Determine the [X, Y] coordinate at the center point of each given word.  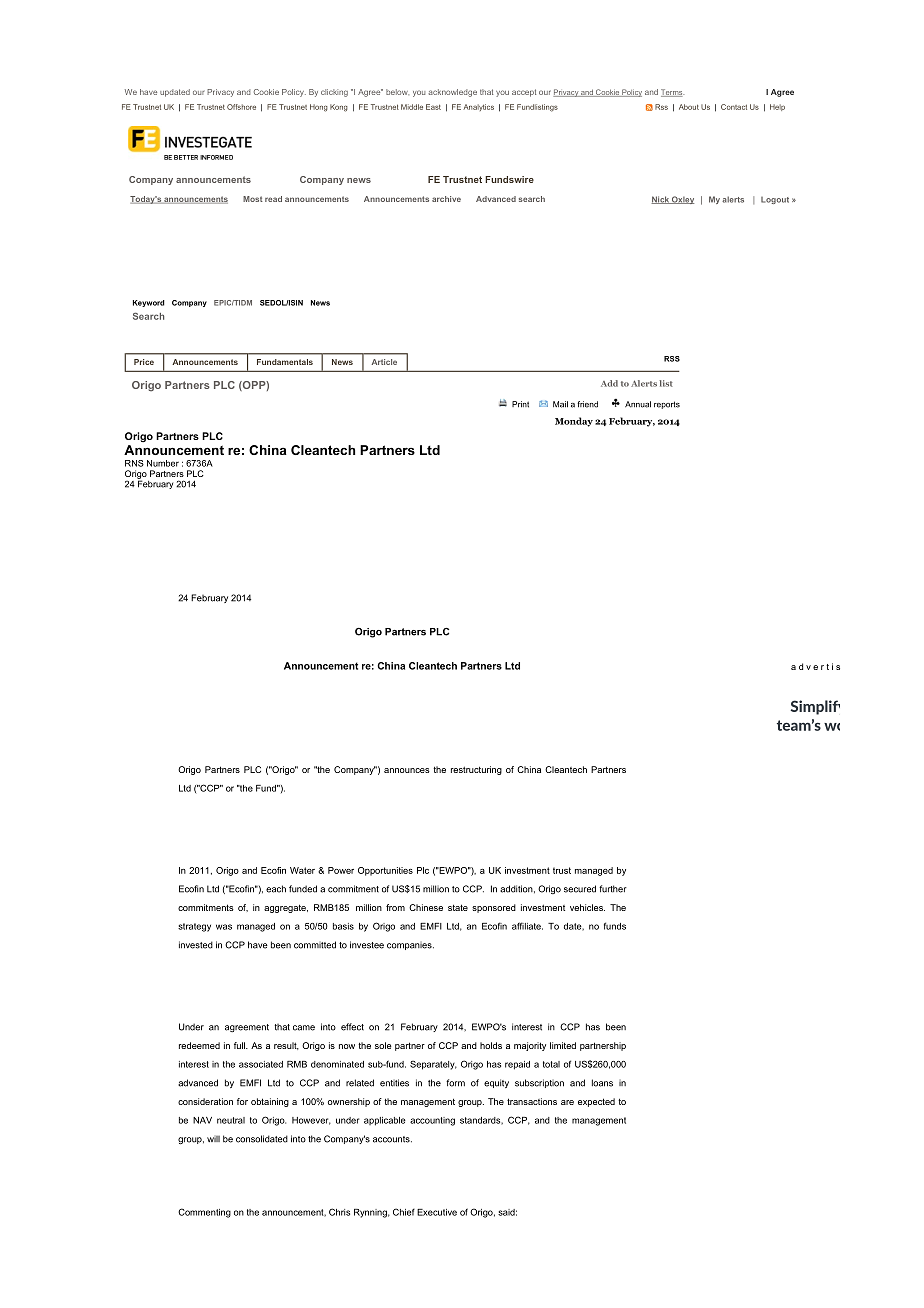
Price [144, 362]
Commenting [204, 1213]
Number [163, 463]
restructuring [476, 770]
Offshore [241, 107]
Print [520, 404]
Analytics [478, 107]
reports [667, 405]
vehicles [587, 907]
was [224, 927]
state [458, 907]
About [689, 107]
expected [596, 1102]
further [613, 889]
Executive [437, 1212]
